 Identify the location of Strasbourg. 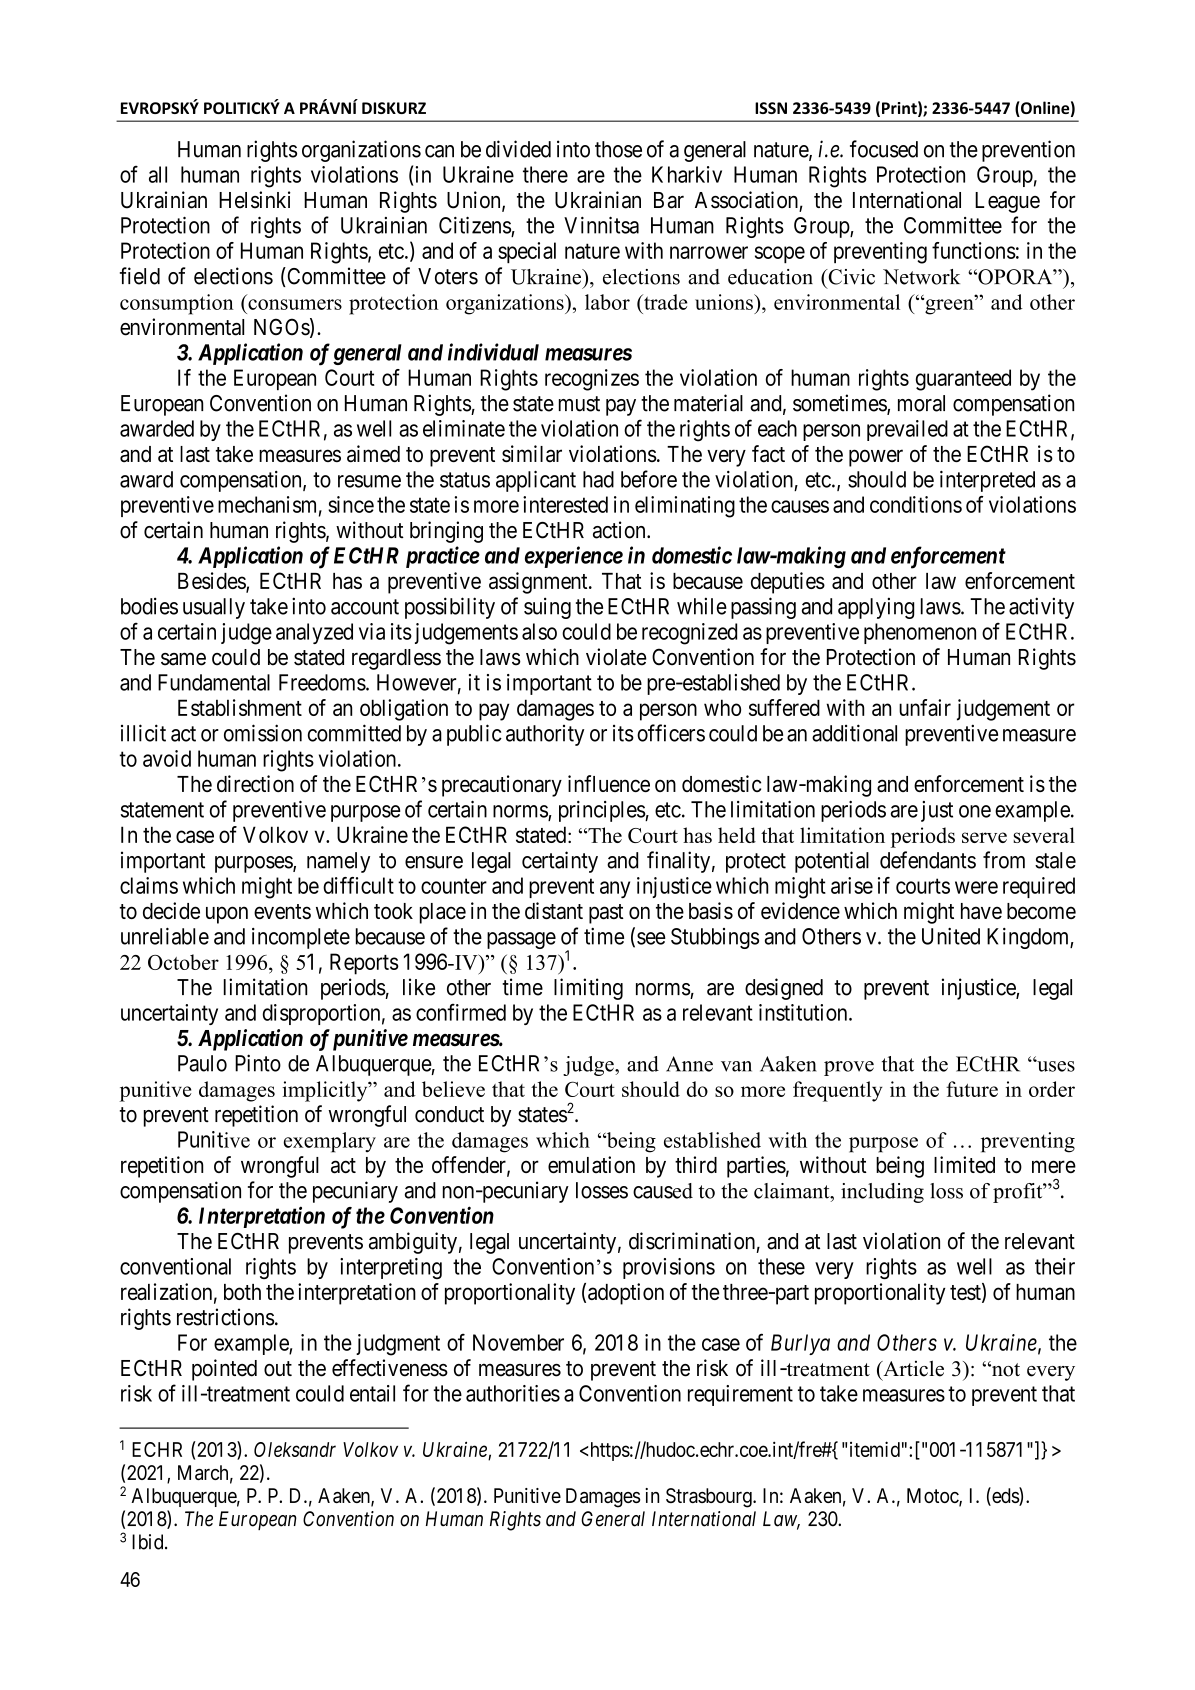
(710, 1498).
